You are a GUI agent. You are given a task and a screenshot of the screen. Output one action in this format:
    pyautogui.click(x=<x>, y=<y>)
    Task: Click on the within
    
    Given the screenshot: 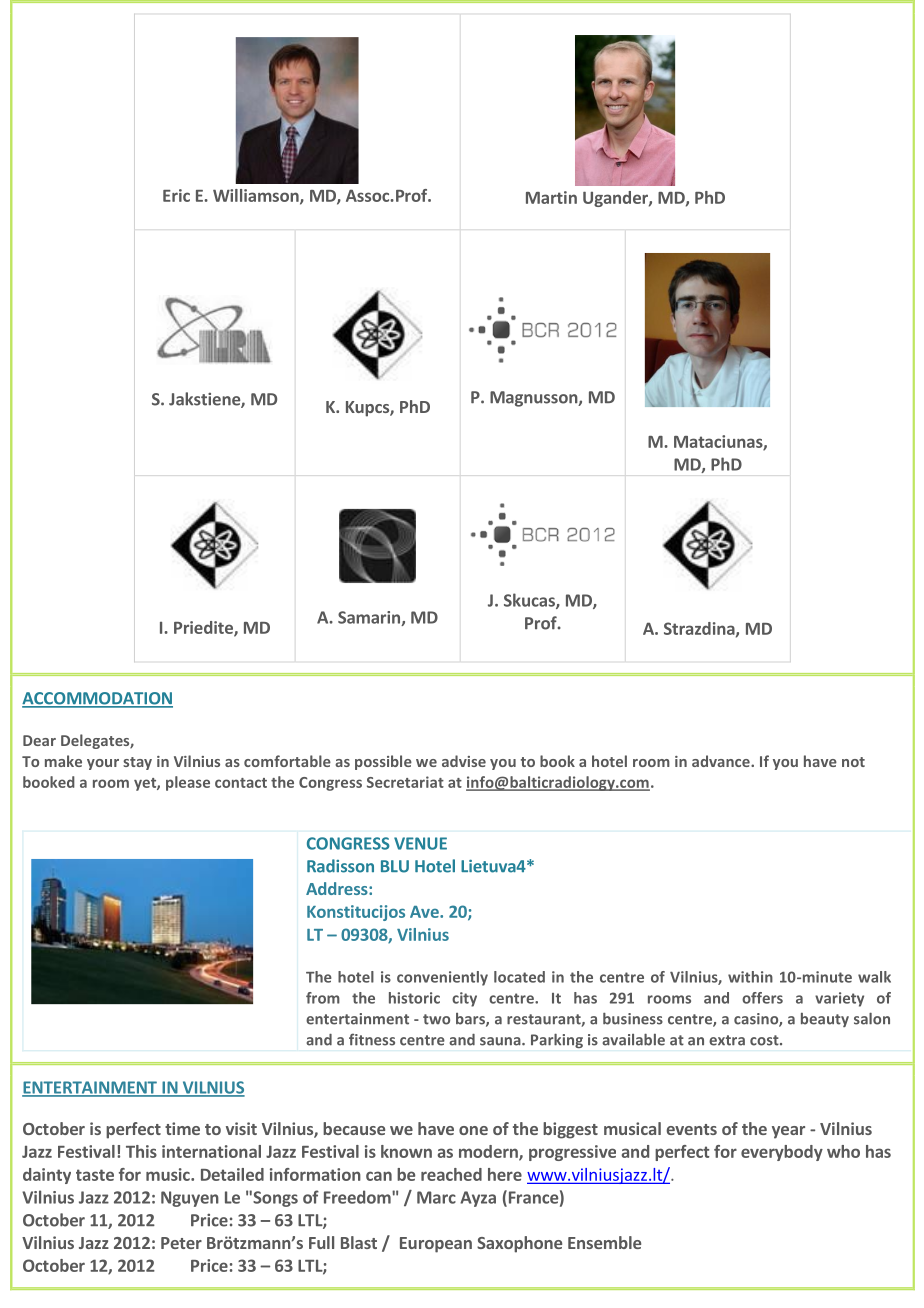 What is the action you would take?
    pyautogui.click(x=750, y=977)
